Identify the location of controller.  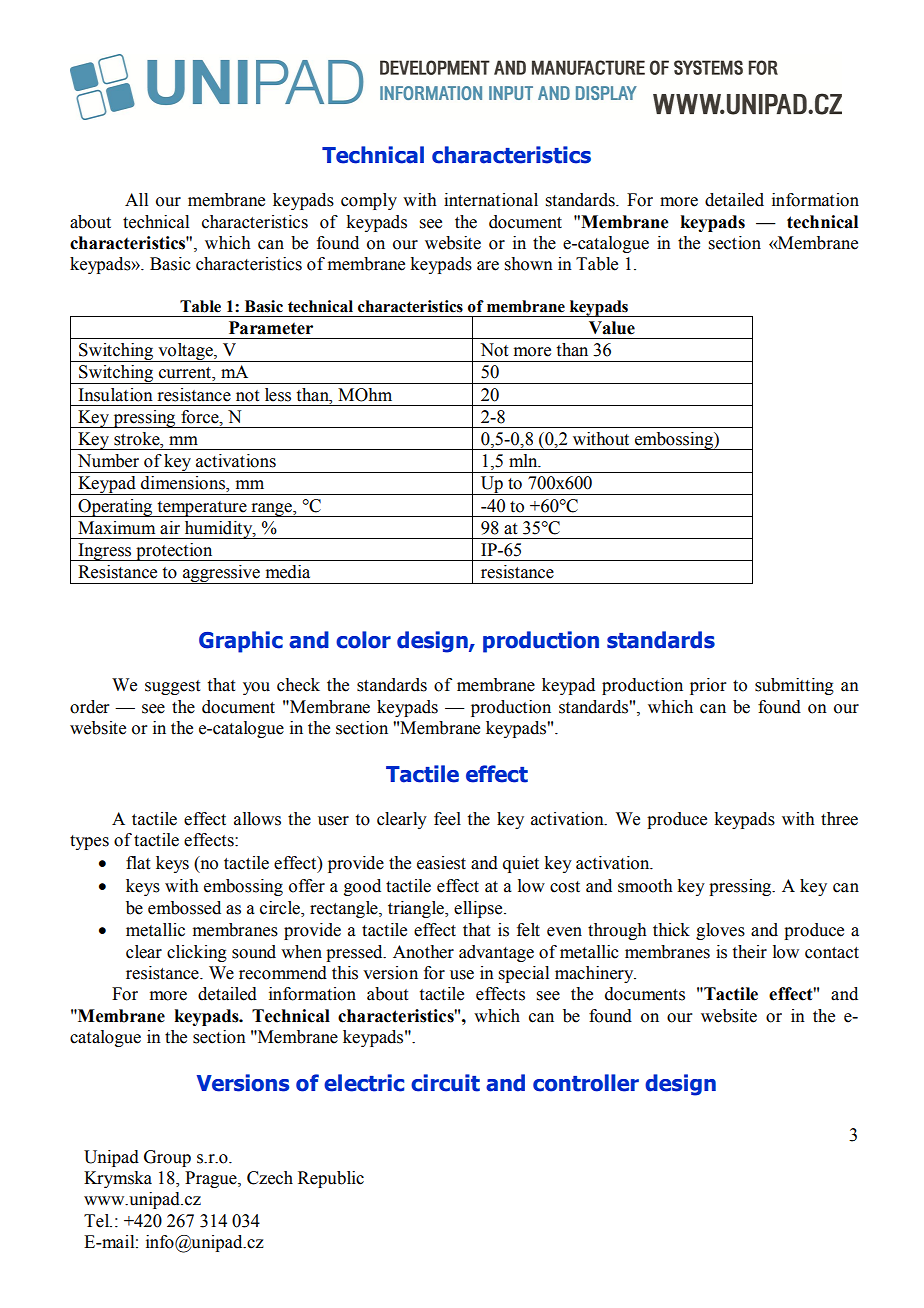
(586, 1083).
